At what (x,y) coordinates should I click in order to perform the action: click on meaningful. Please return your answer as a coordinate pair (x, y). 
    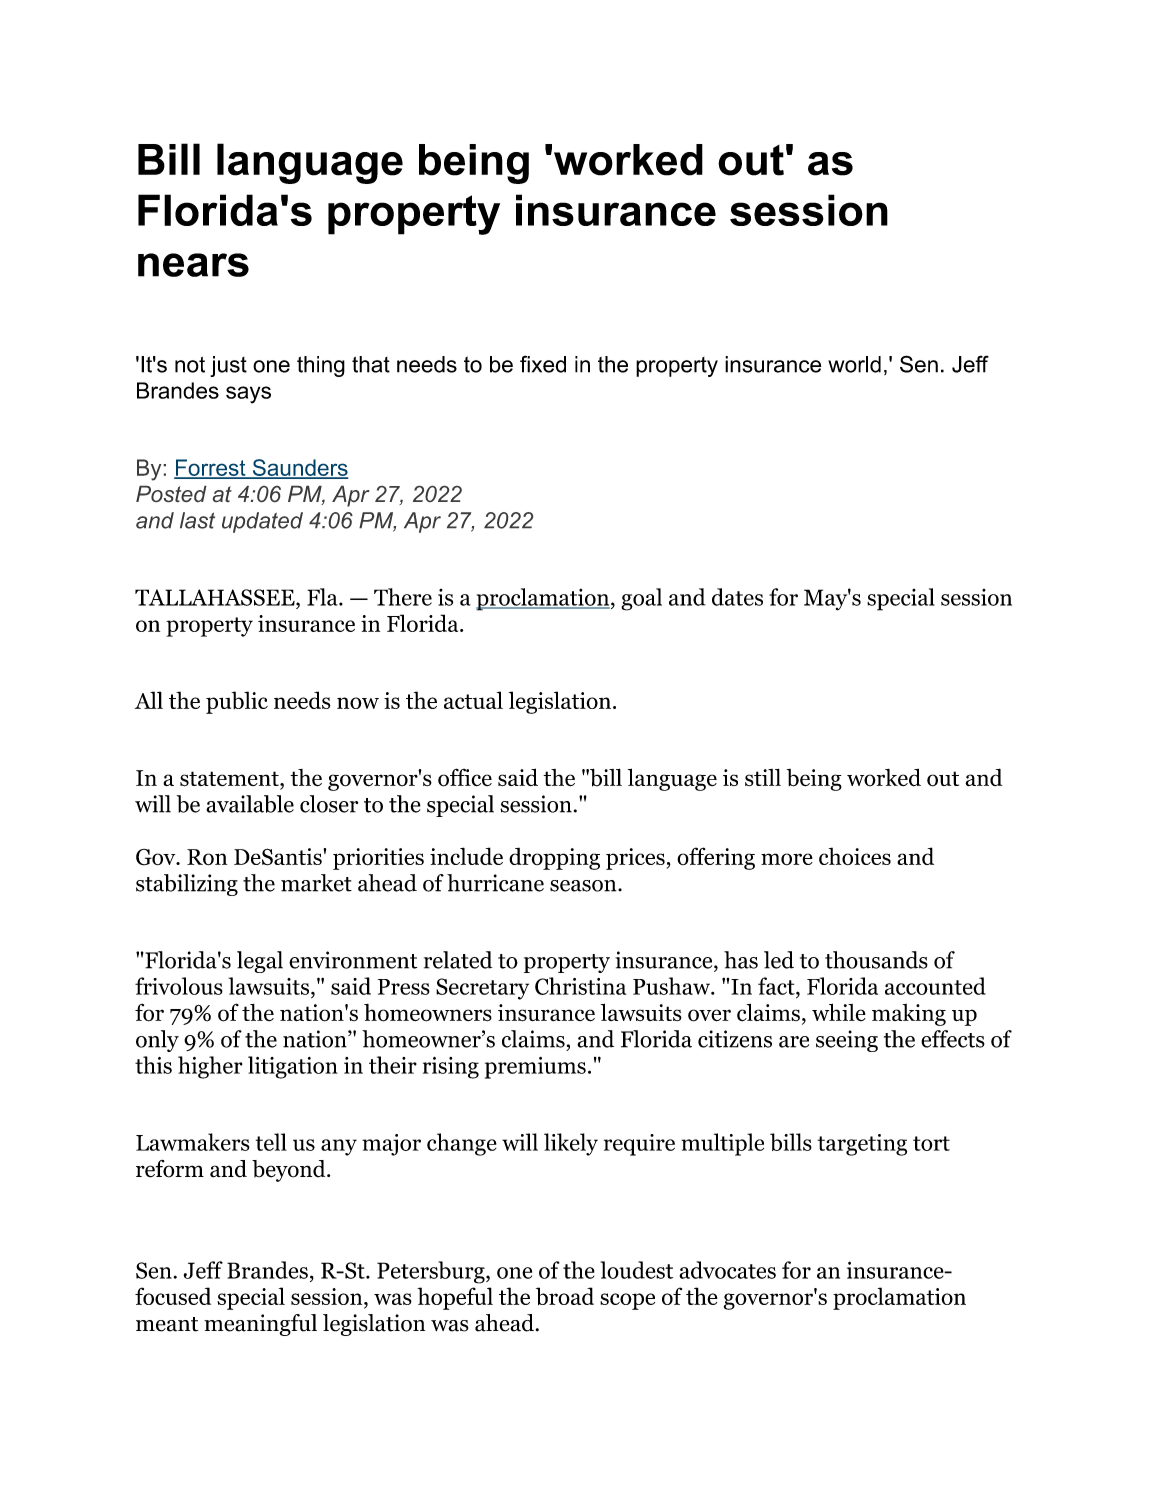
    Looking at the image, I should click on (260, 1325).
